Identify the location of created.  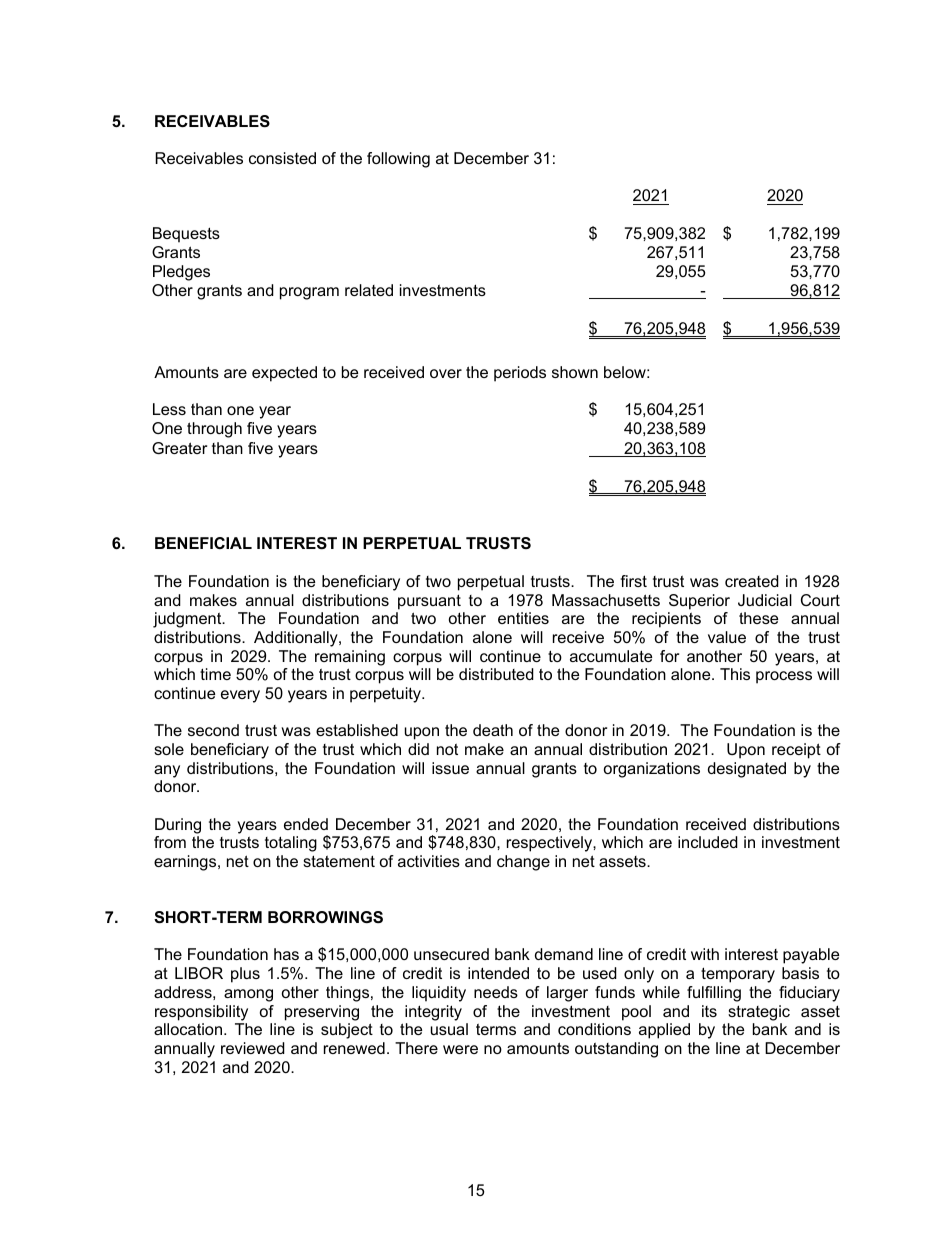
(752, 581).
